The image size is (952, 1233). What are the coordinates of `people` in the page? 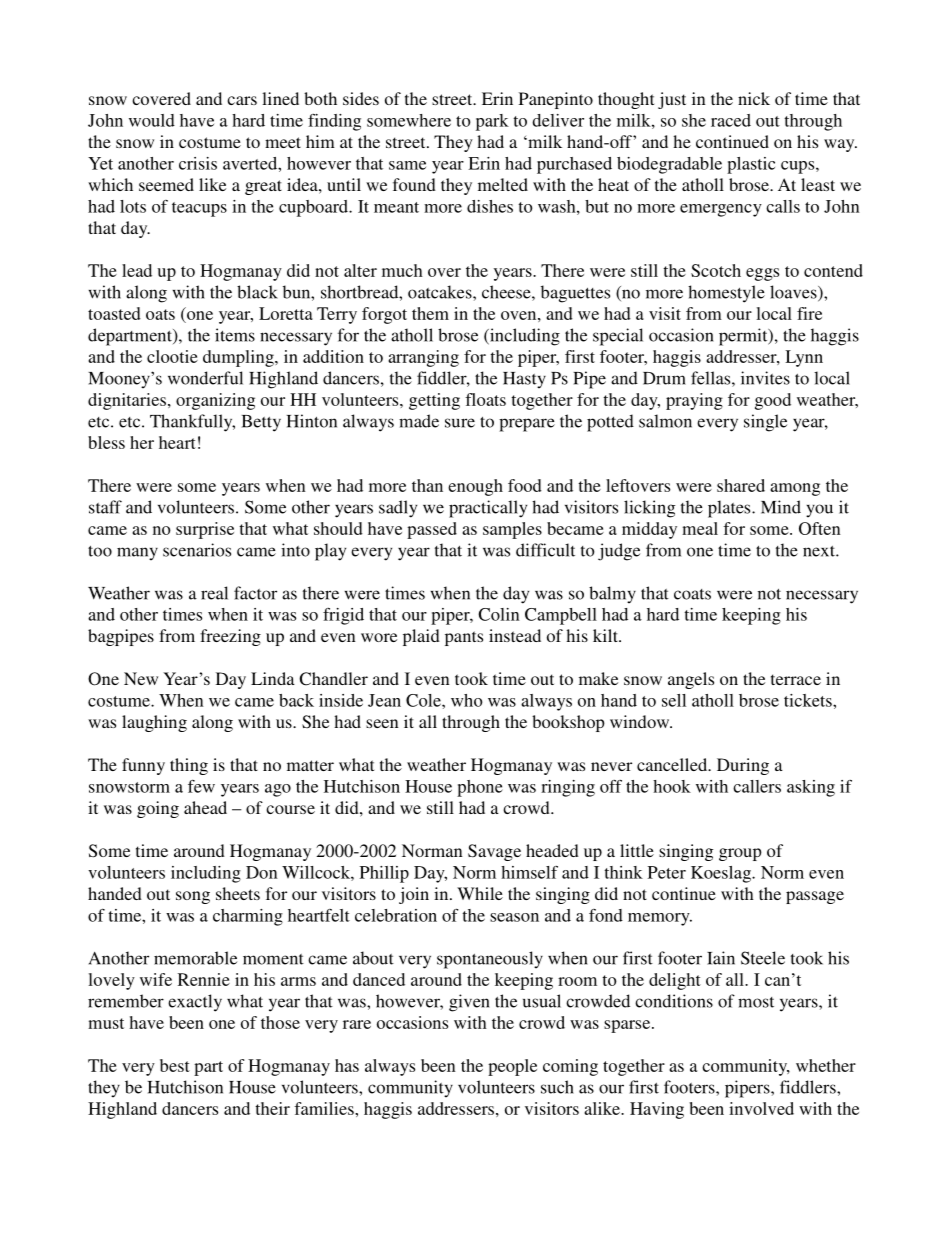 It's located at (512, 1067).
